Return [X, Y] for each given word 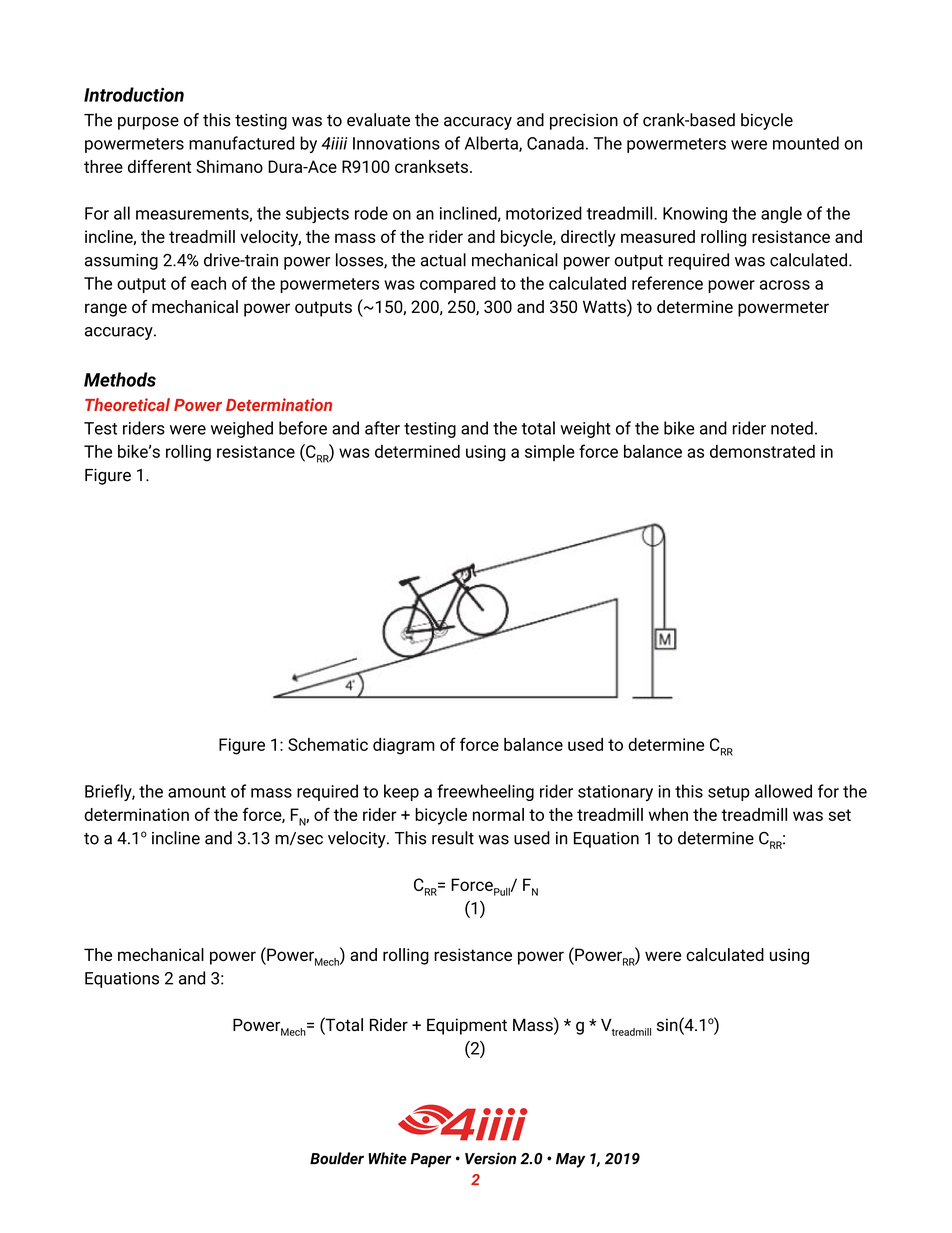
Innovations [396, 143]
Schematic [328, 744]
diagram [404, 746]
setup [729, 793]
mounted [806, 143]
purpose [148, 123]
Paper [430, 1160]
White [387, 1158]
